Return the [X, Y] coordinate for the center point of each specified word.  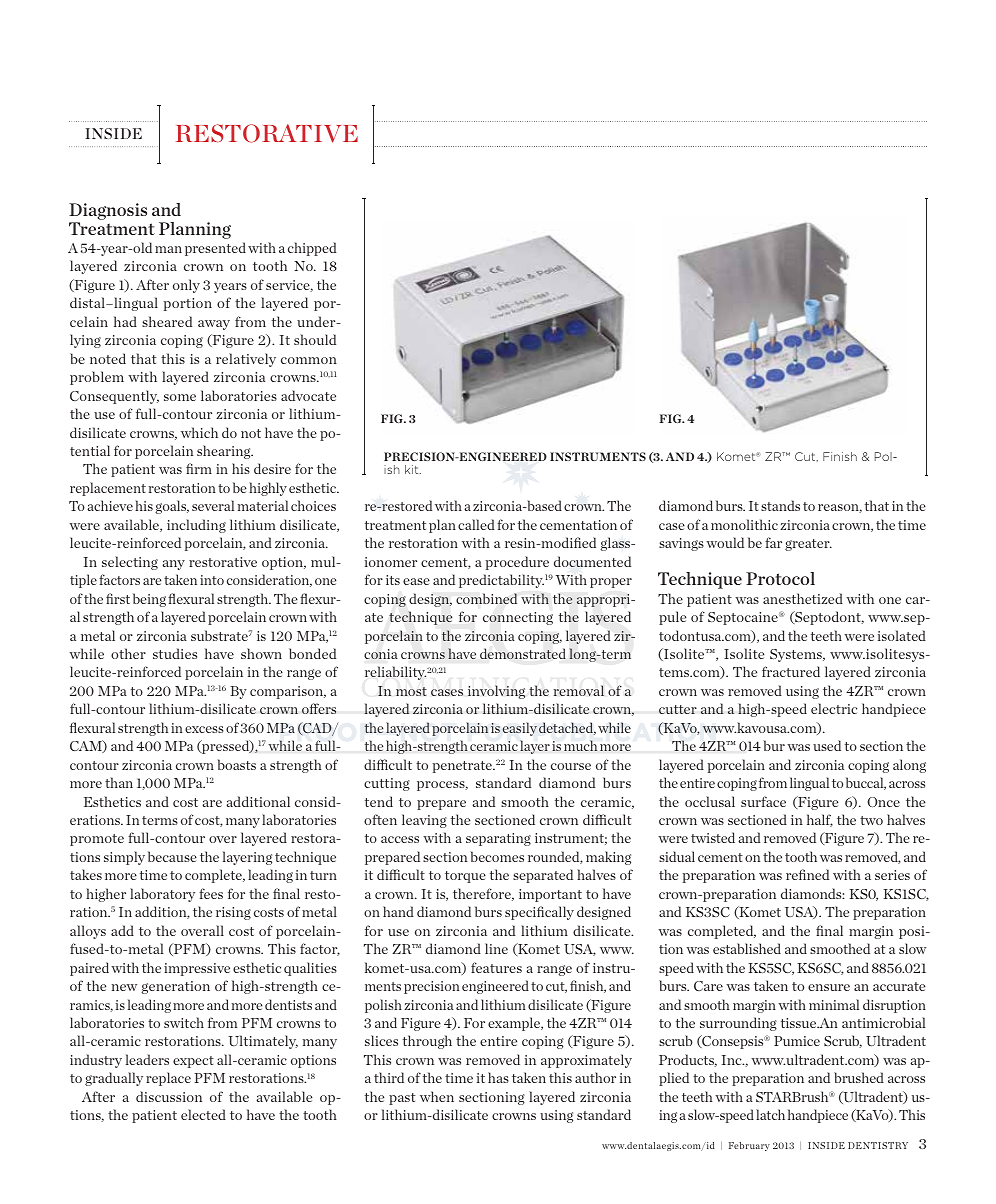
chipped [312, 249]
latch [770, 1114]
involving [496, 692]
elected [203, 1114]
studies [175, 653]
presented [215, 249]
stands [780, 505]
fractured [791, 671]
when [437, 1096]
